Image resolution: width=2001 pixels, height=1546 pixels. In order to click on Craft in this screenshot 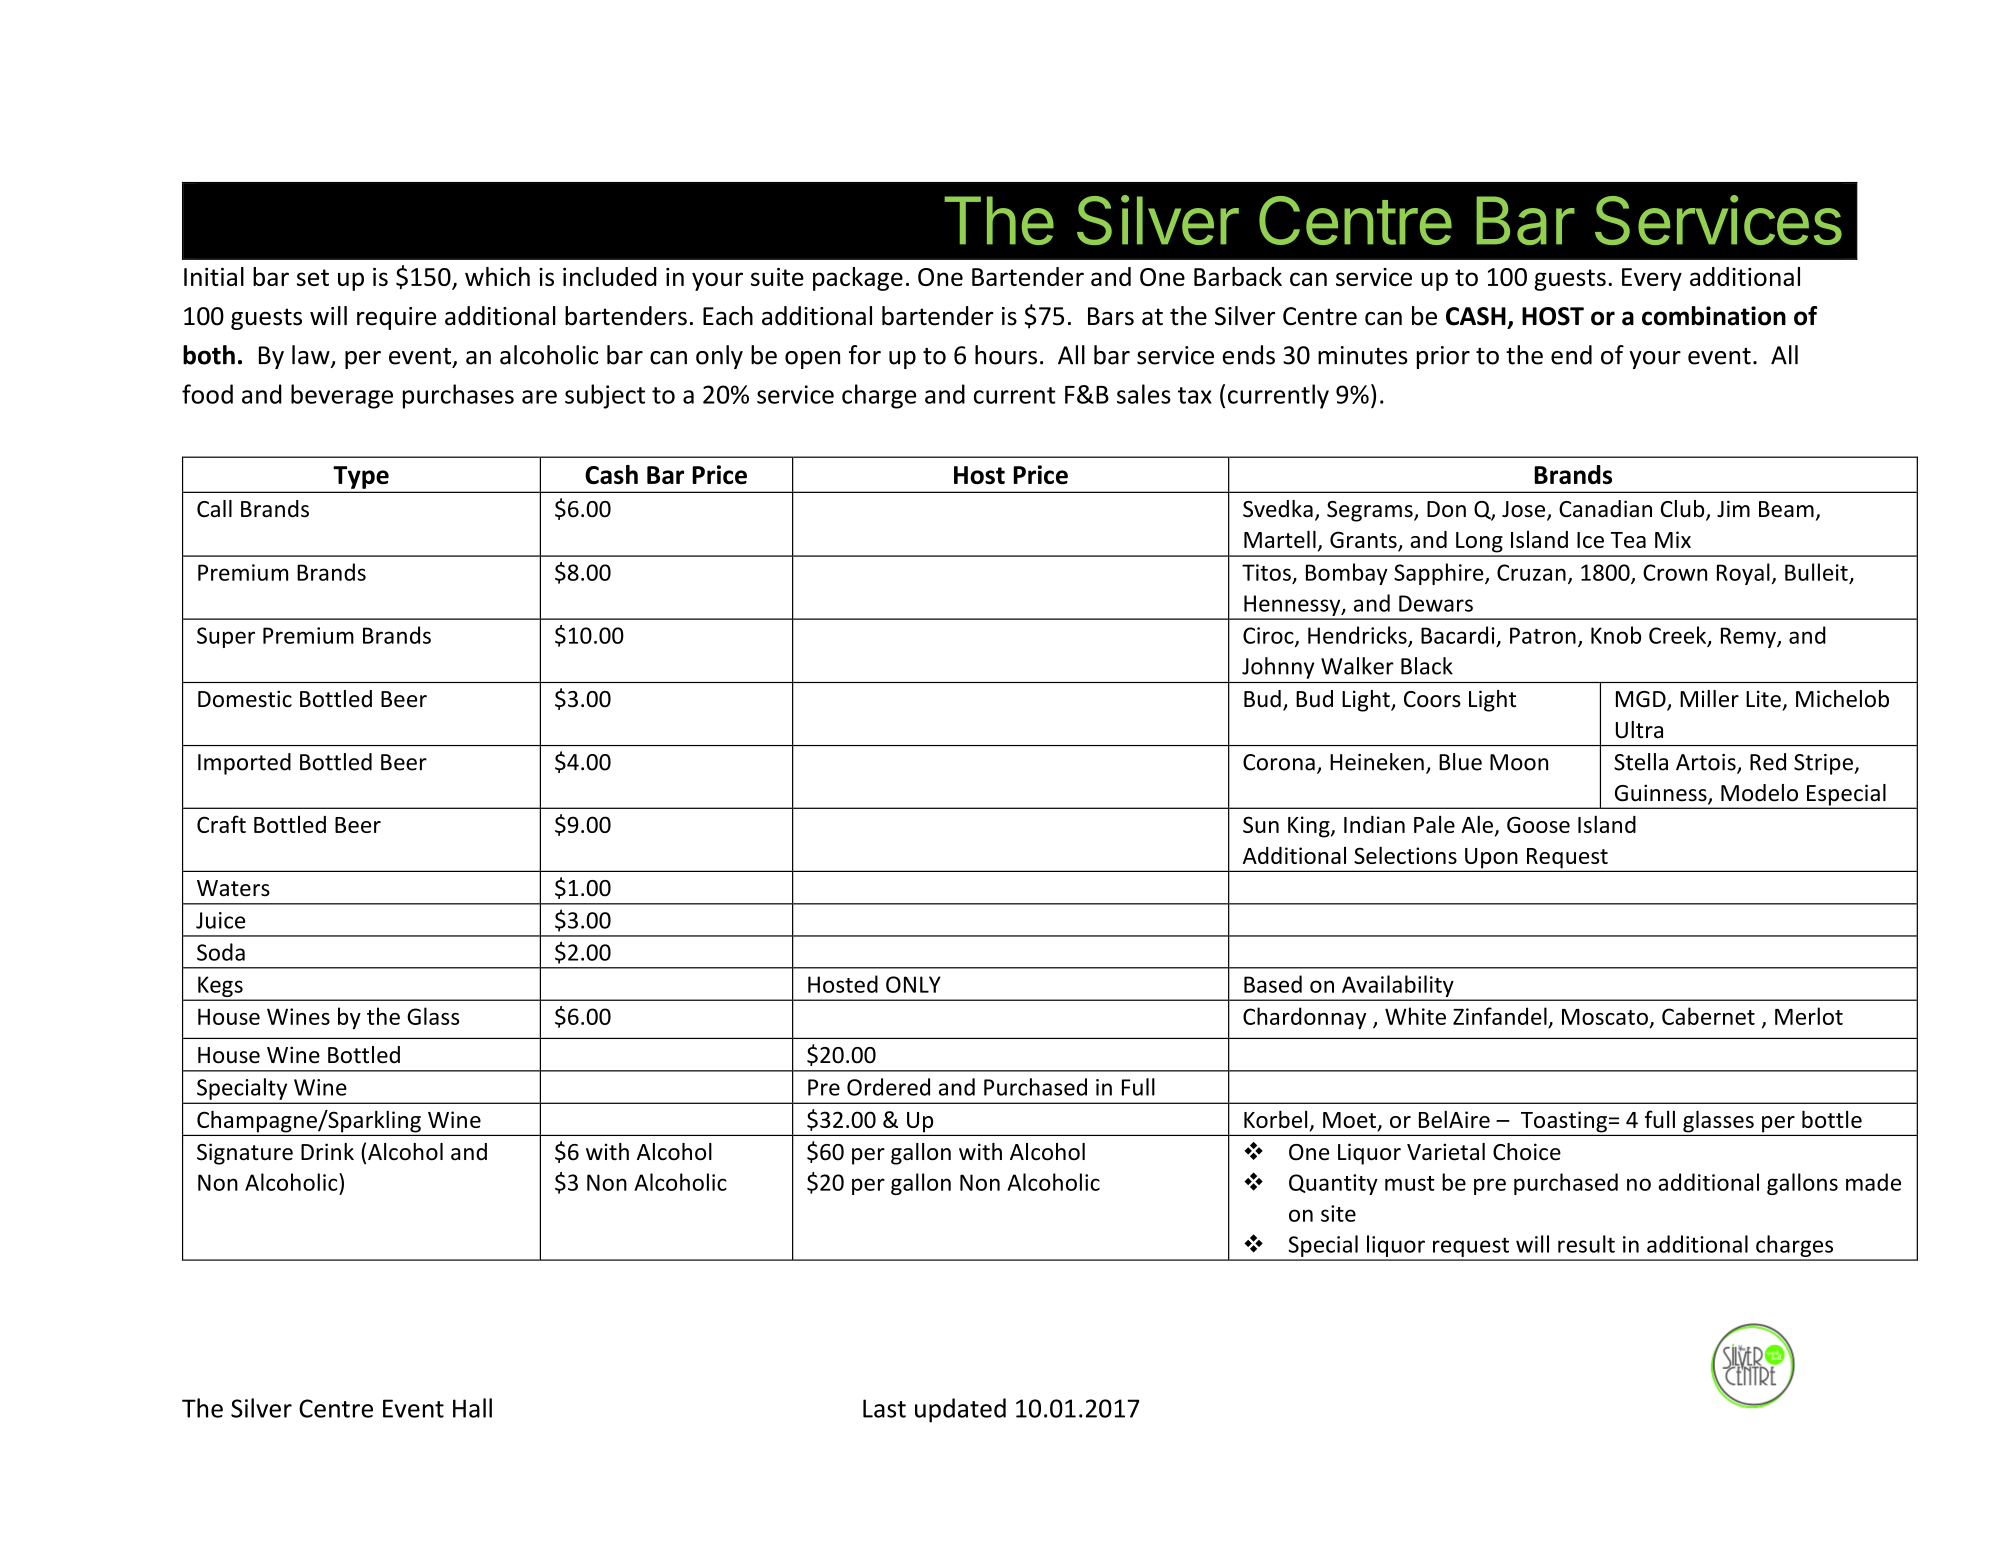, I will do `click(221, 824)`.
